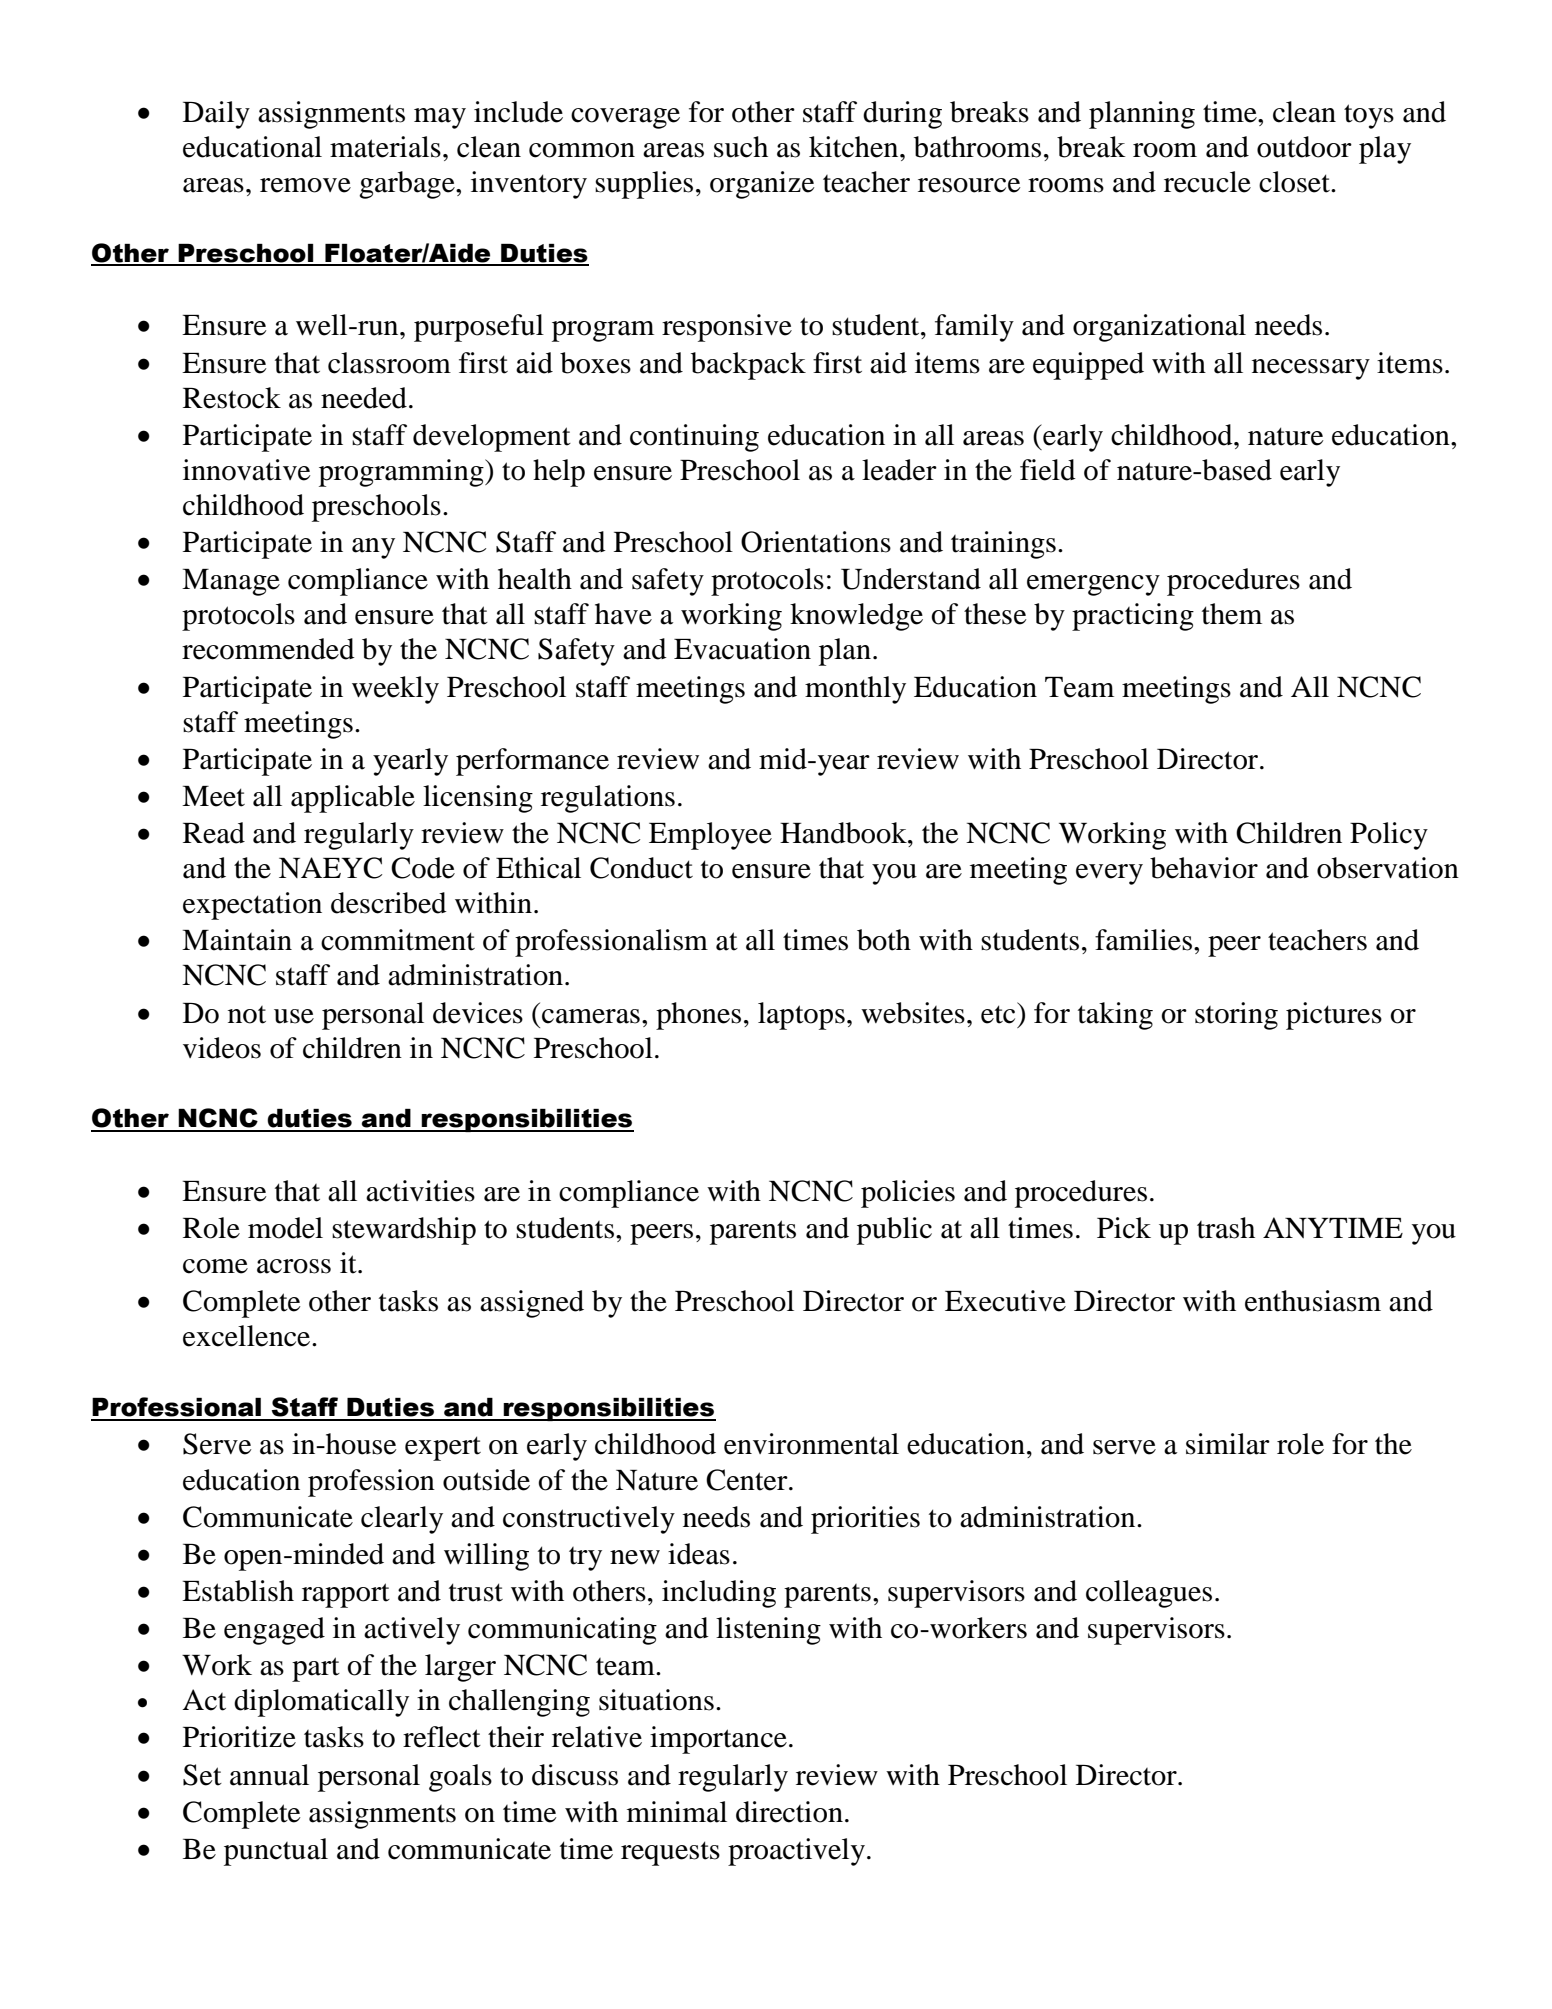 The height and width of the screenshot is (2009, 1552). Describe the element at coordinates (385, 147) in the screenshot. I see `materials` at that location.
